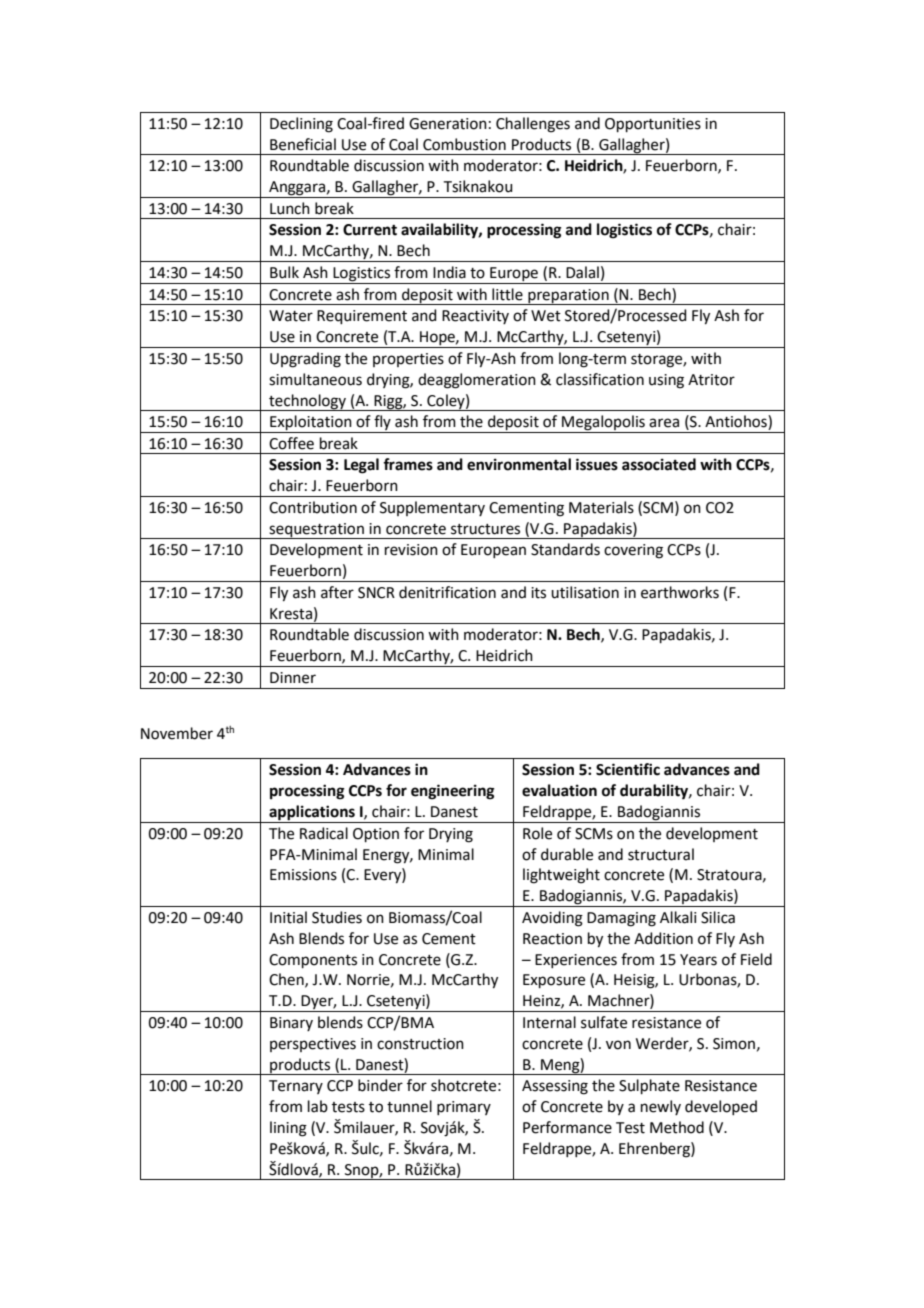  Describe the element at coordinates (447, 592) in the screenshot. I see `denitrification` at that location.
